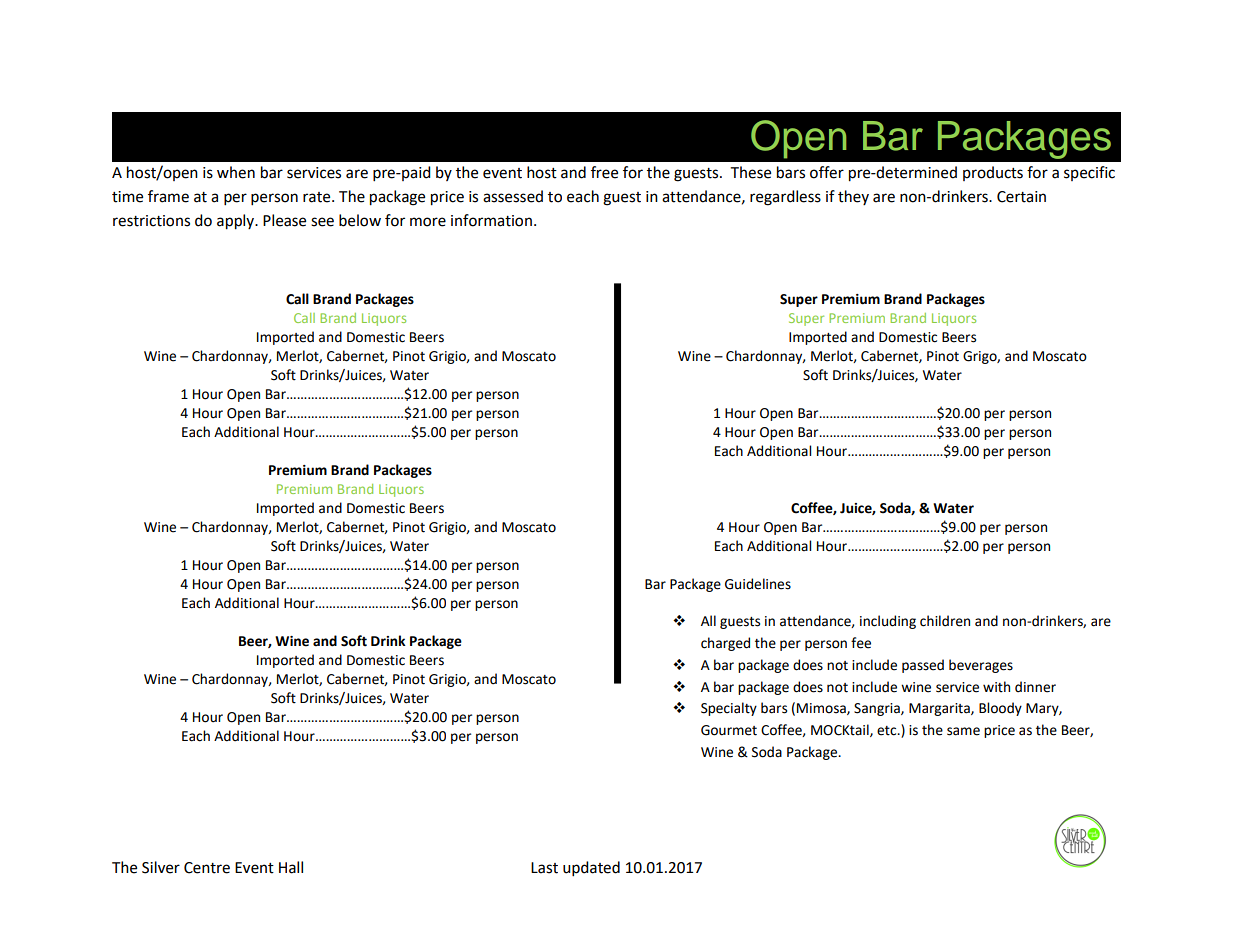  Describe the element at coordinates (945, 621) in the image. I see `children` at that location.
